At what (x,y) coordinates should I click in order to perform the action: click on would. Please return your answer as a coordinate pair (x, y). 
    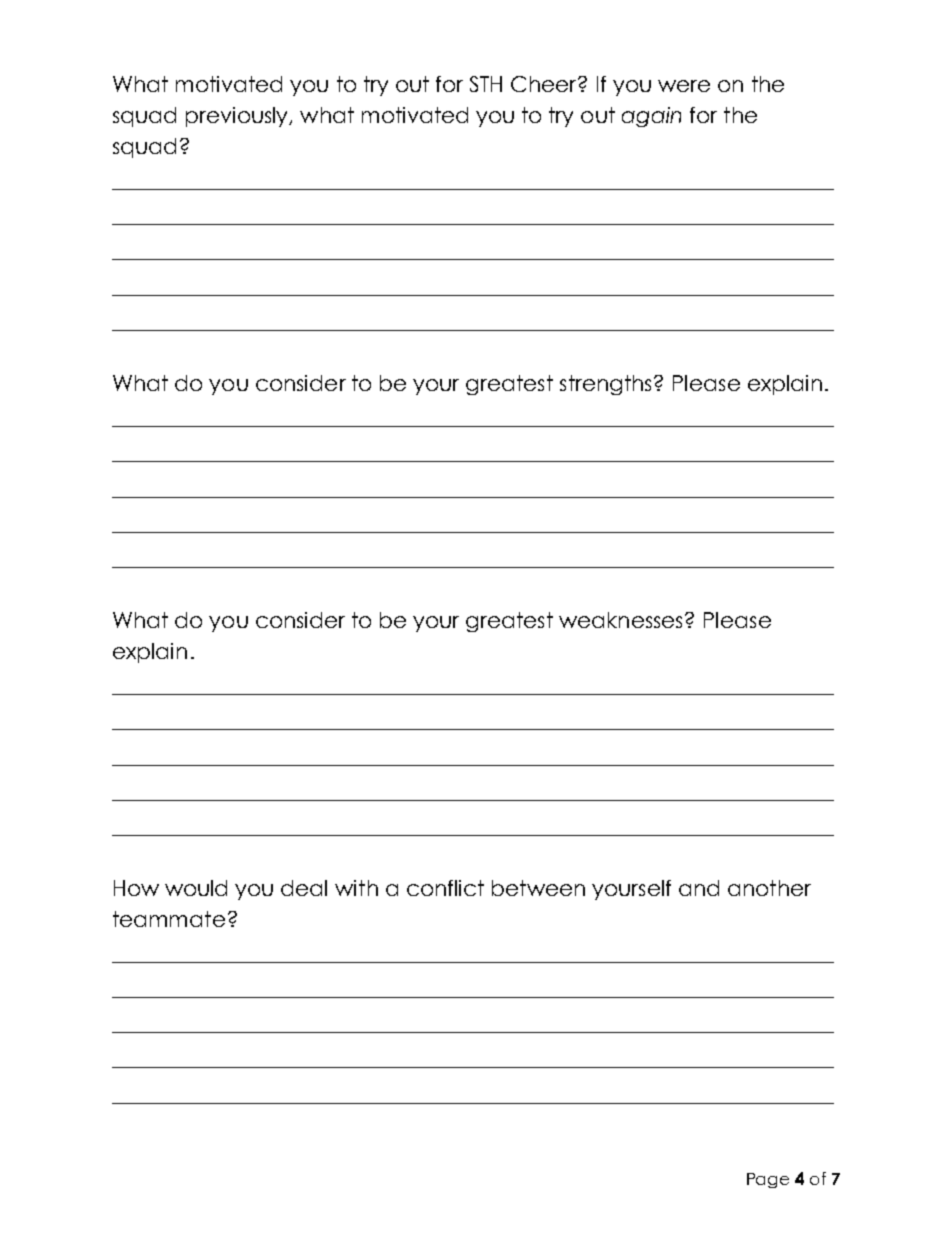
    Looking at the image, I should click on (196, 888).
